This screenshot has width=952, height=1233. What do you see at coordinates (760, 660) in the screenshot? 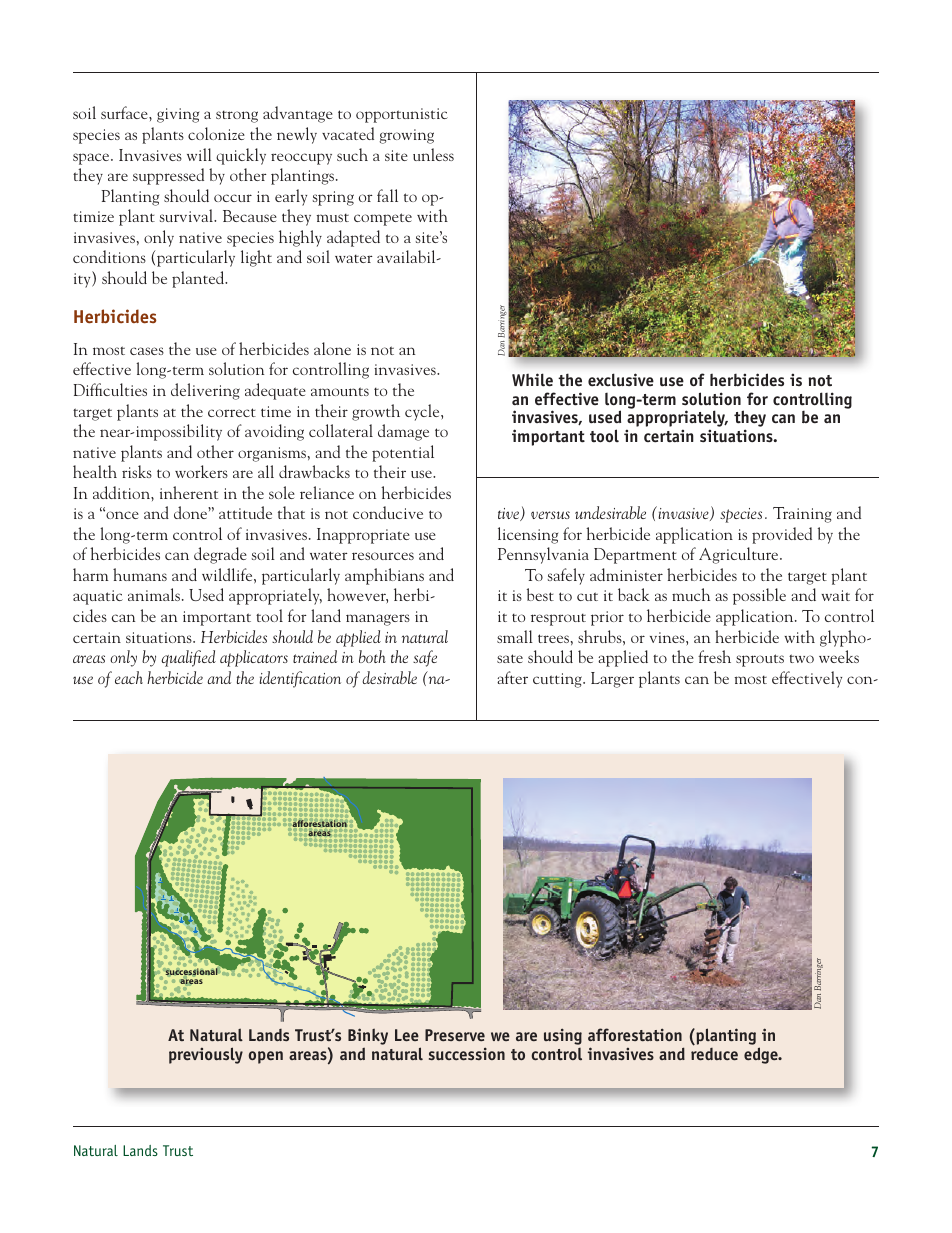
I see `sprouts` at bounding box center [760, 660].
